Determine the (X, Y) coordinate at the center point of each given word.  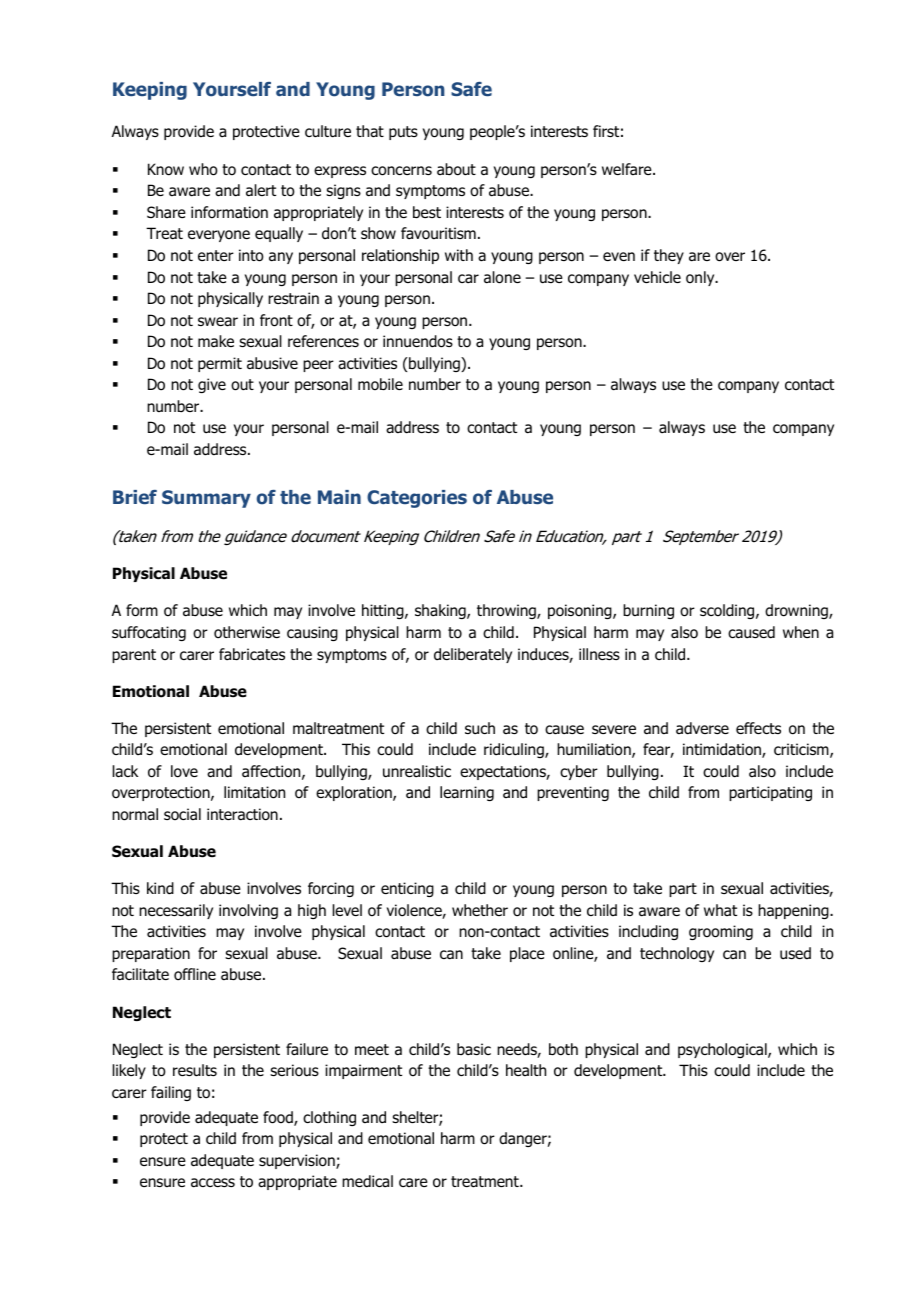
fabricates (252, 654)
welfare (628, 169)
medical (367, 1181)
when (801, 632)
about (456, 169)
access (213, 1183)
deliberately (473, 655)
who (203, 169)
